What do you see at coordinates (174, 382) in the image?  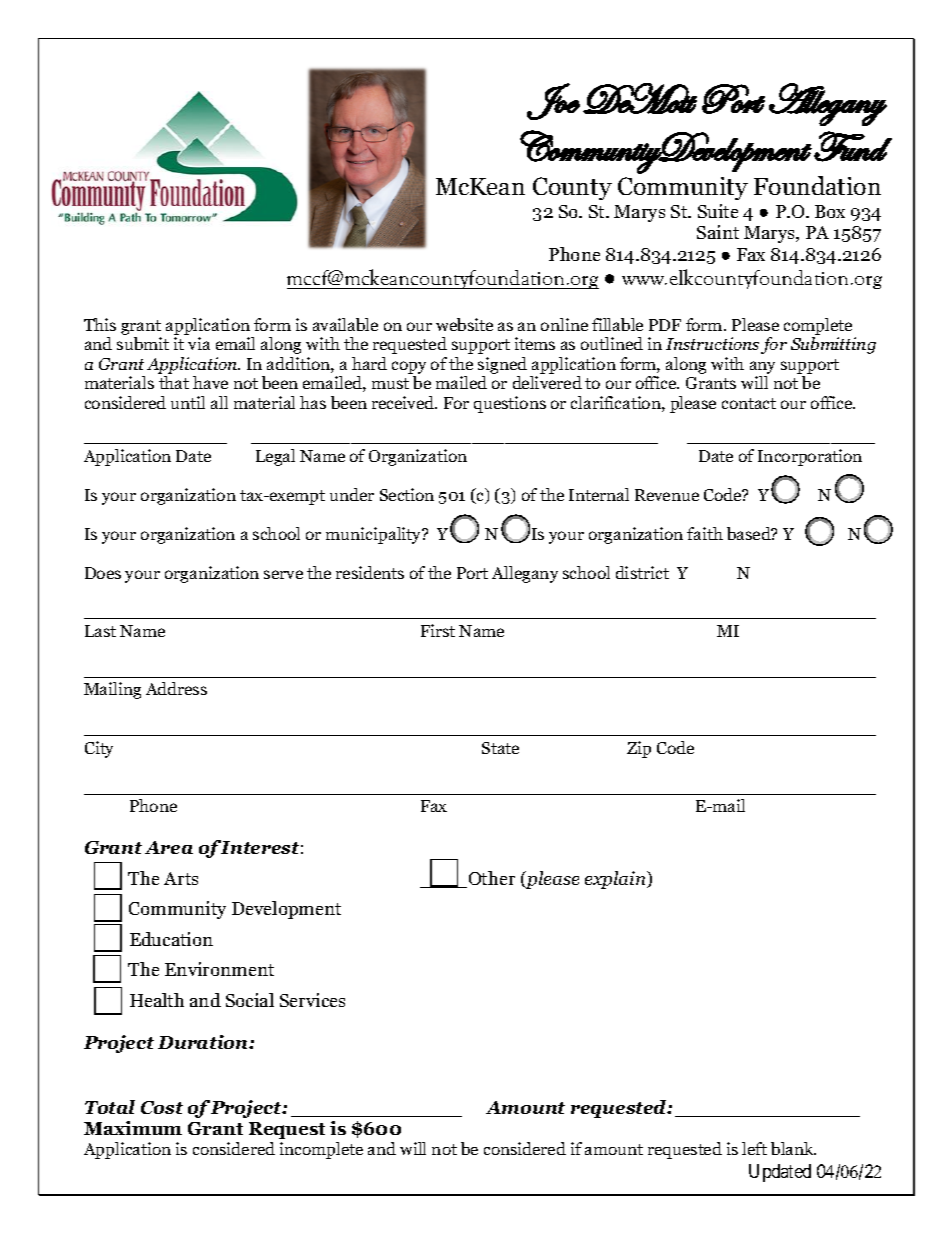 I see `that` at bounding box center [174, 382].
